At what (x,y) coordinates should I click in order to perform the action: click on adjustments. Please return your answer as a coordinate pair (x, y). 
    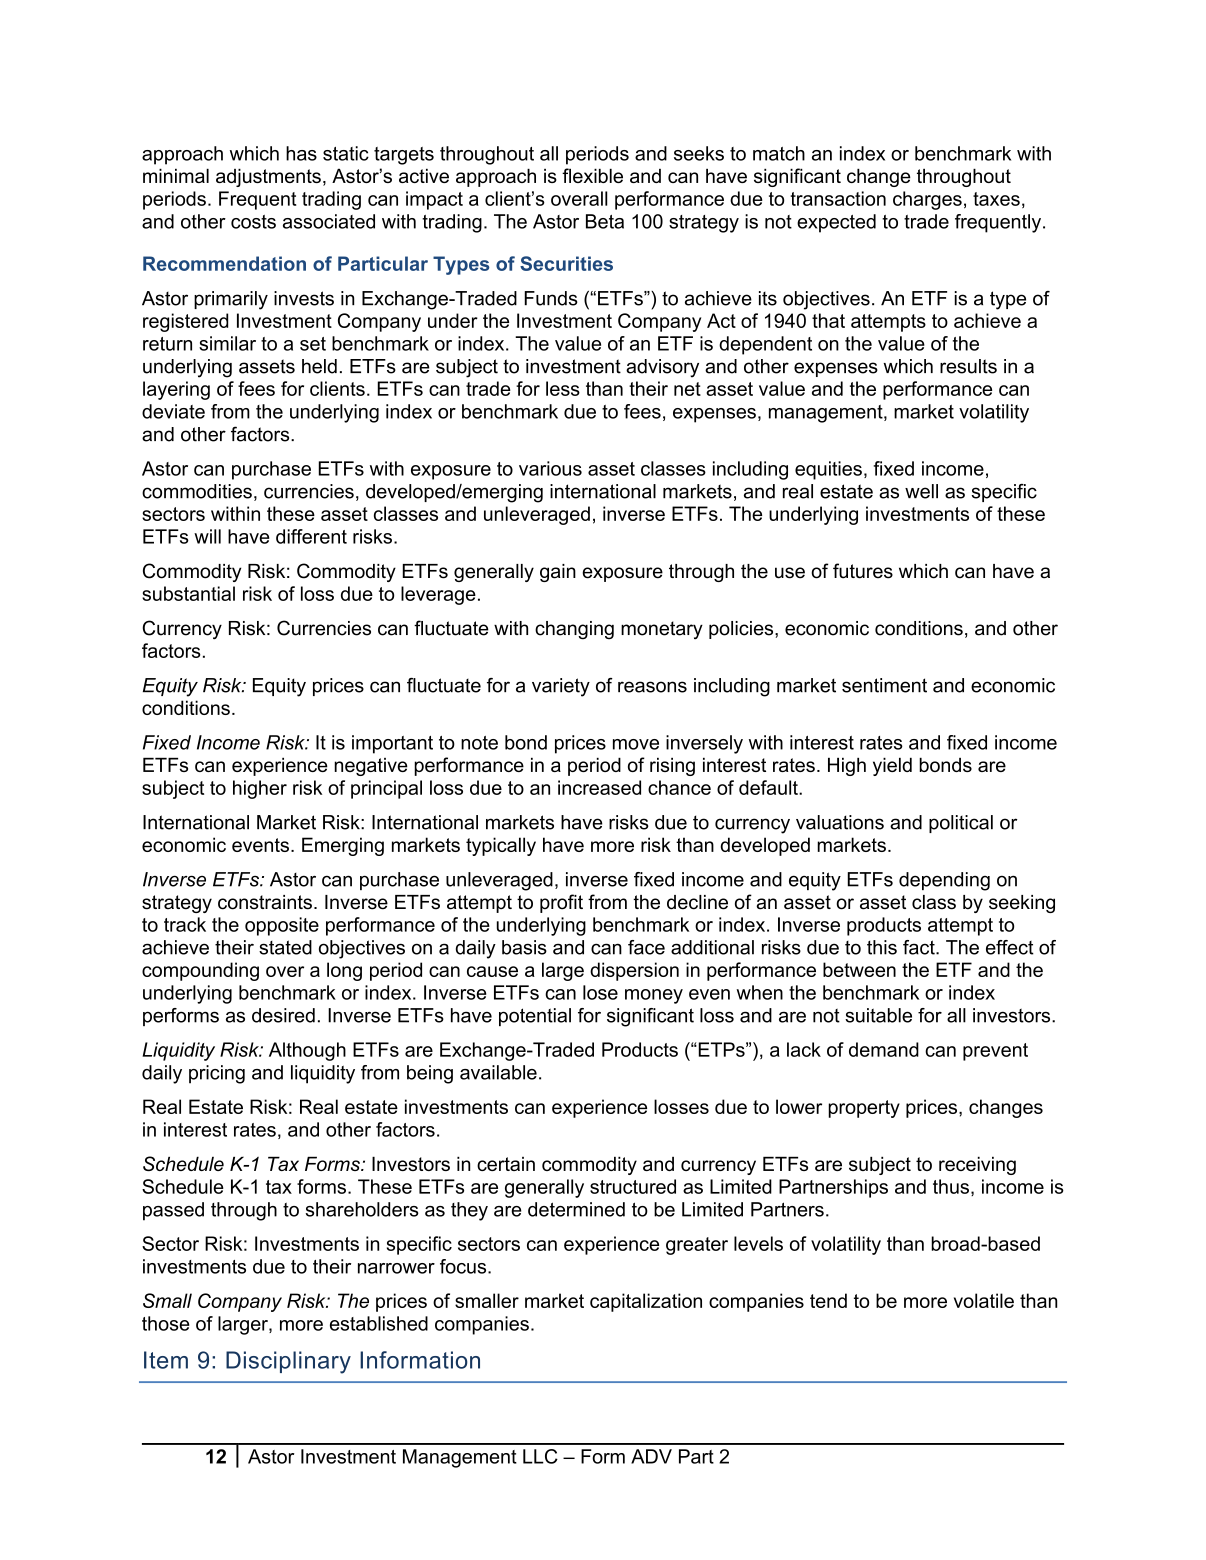
    Looking at the image, I should click on (268, 177).
